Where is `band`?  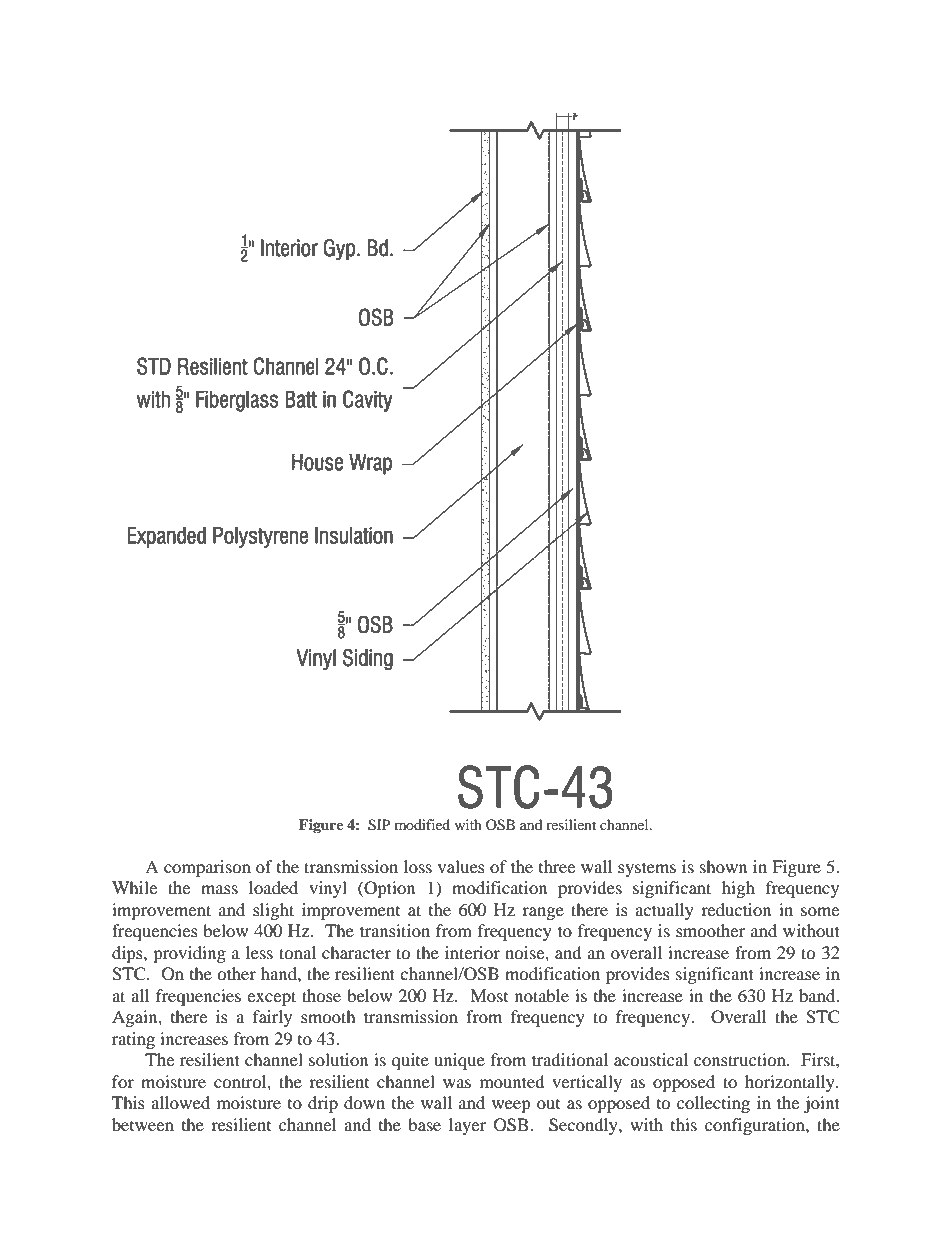
band is located at coordinates (818, 995).
